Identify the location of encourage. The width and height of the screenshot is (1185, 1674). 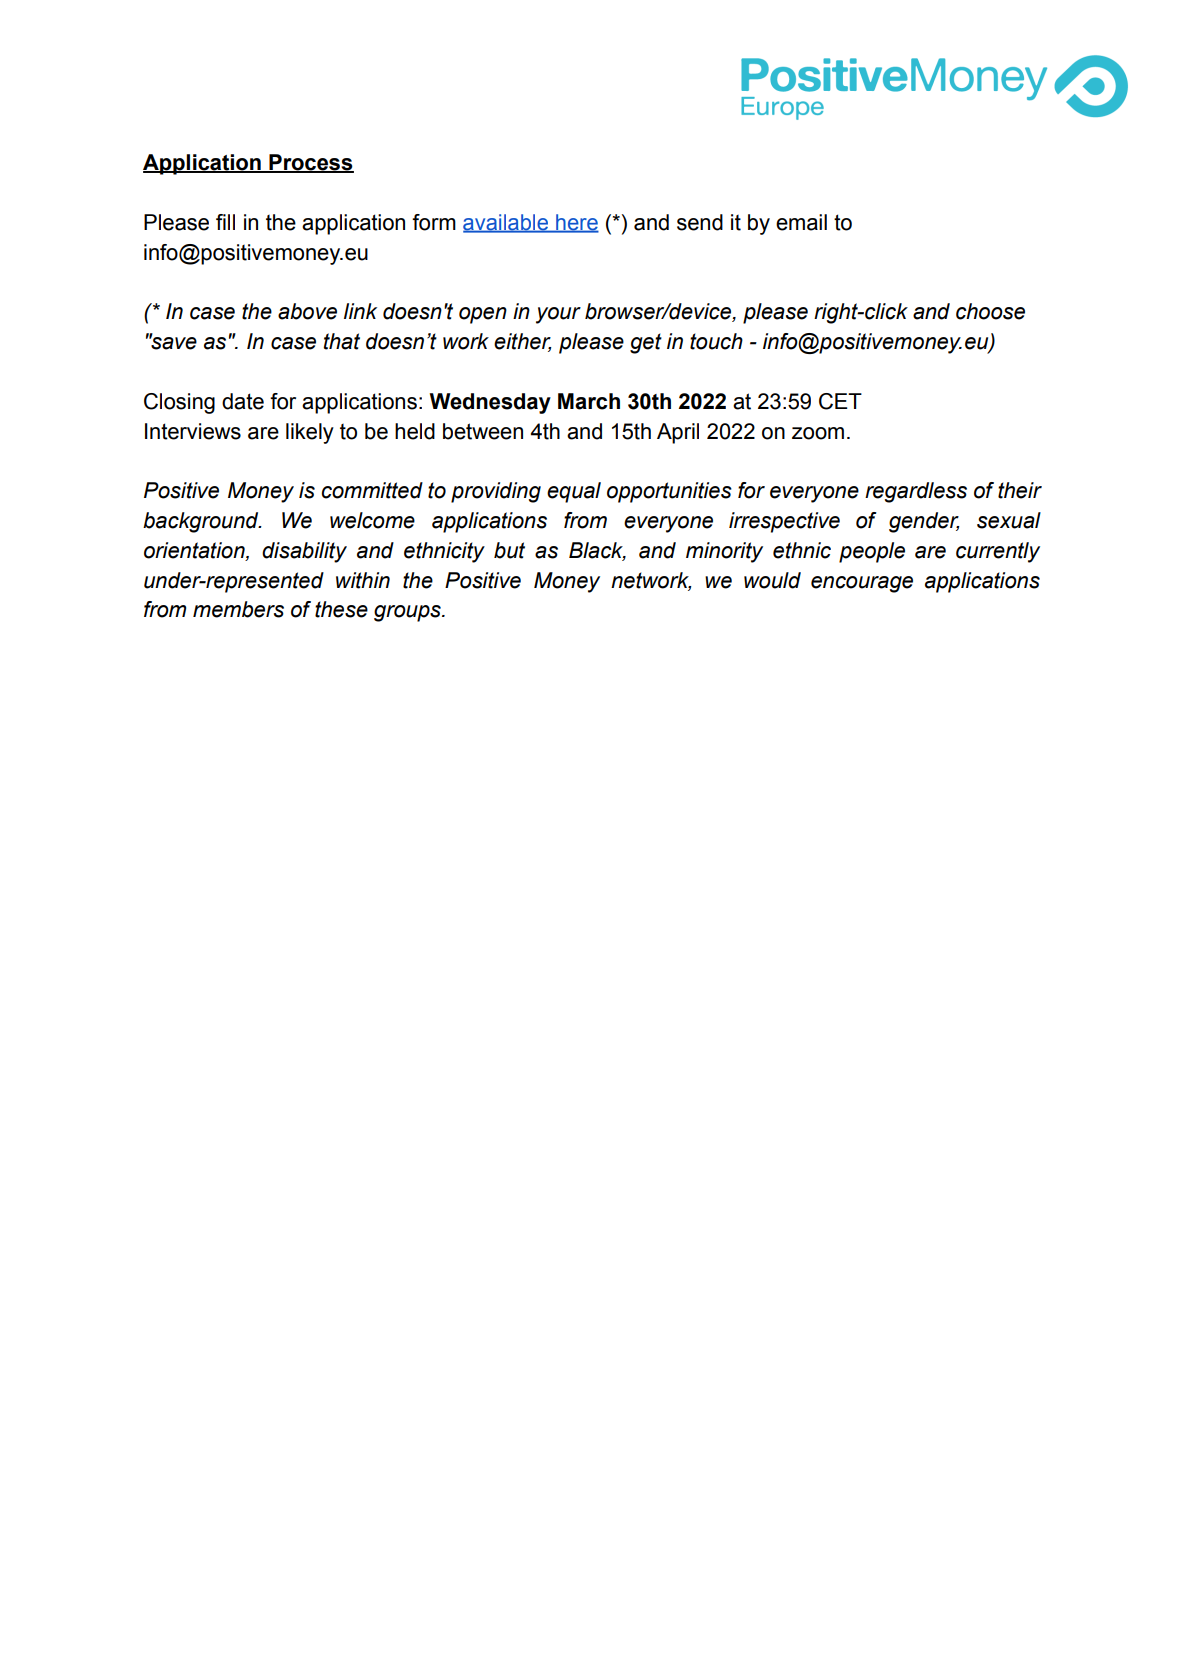
(862, 584).
